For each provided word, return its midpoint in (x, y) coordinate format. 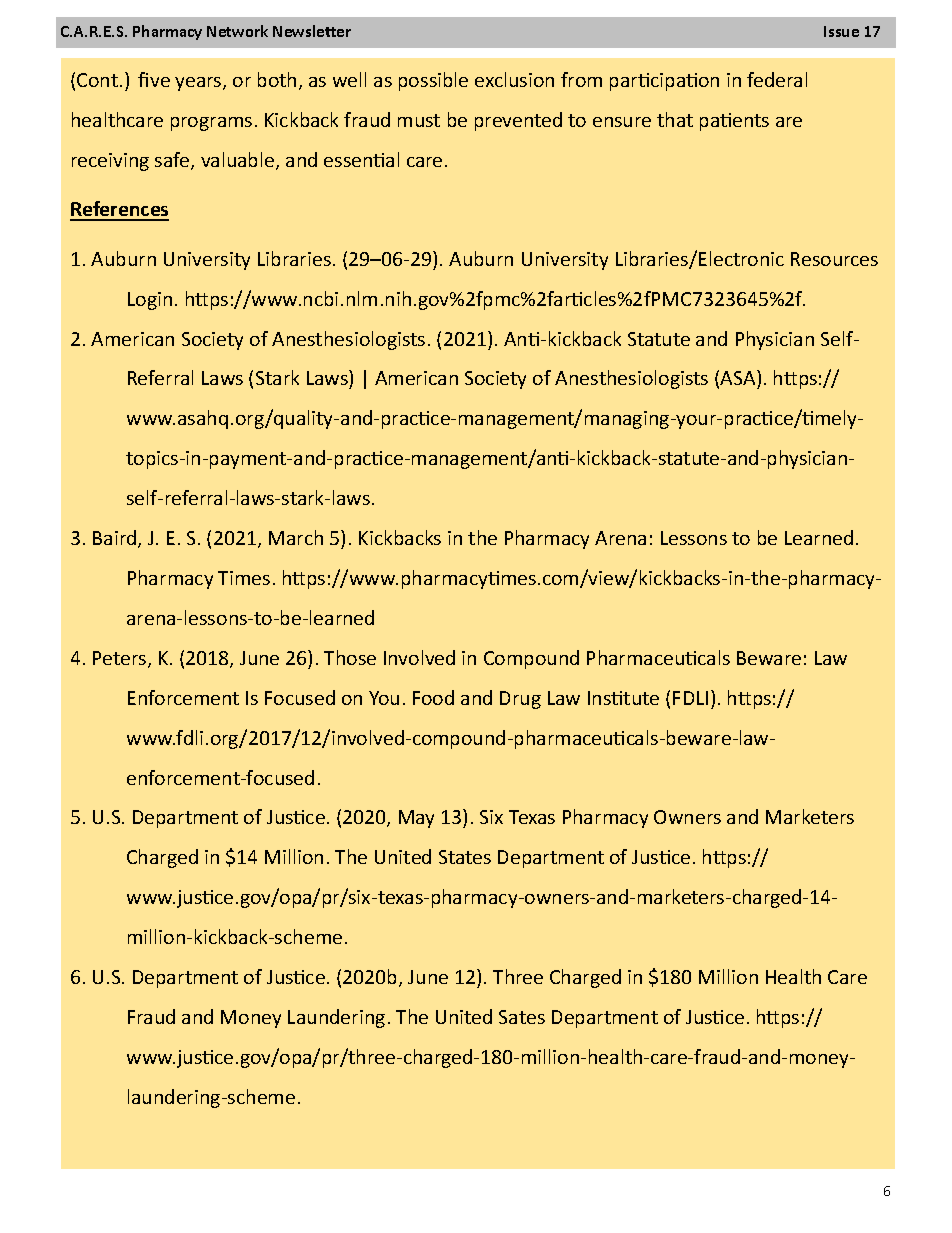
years (199, 84)
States (465, 857)
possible (433, 81)
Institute (623, 698)
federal (777, 79)
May (416, 819)
